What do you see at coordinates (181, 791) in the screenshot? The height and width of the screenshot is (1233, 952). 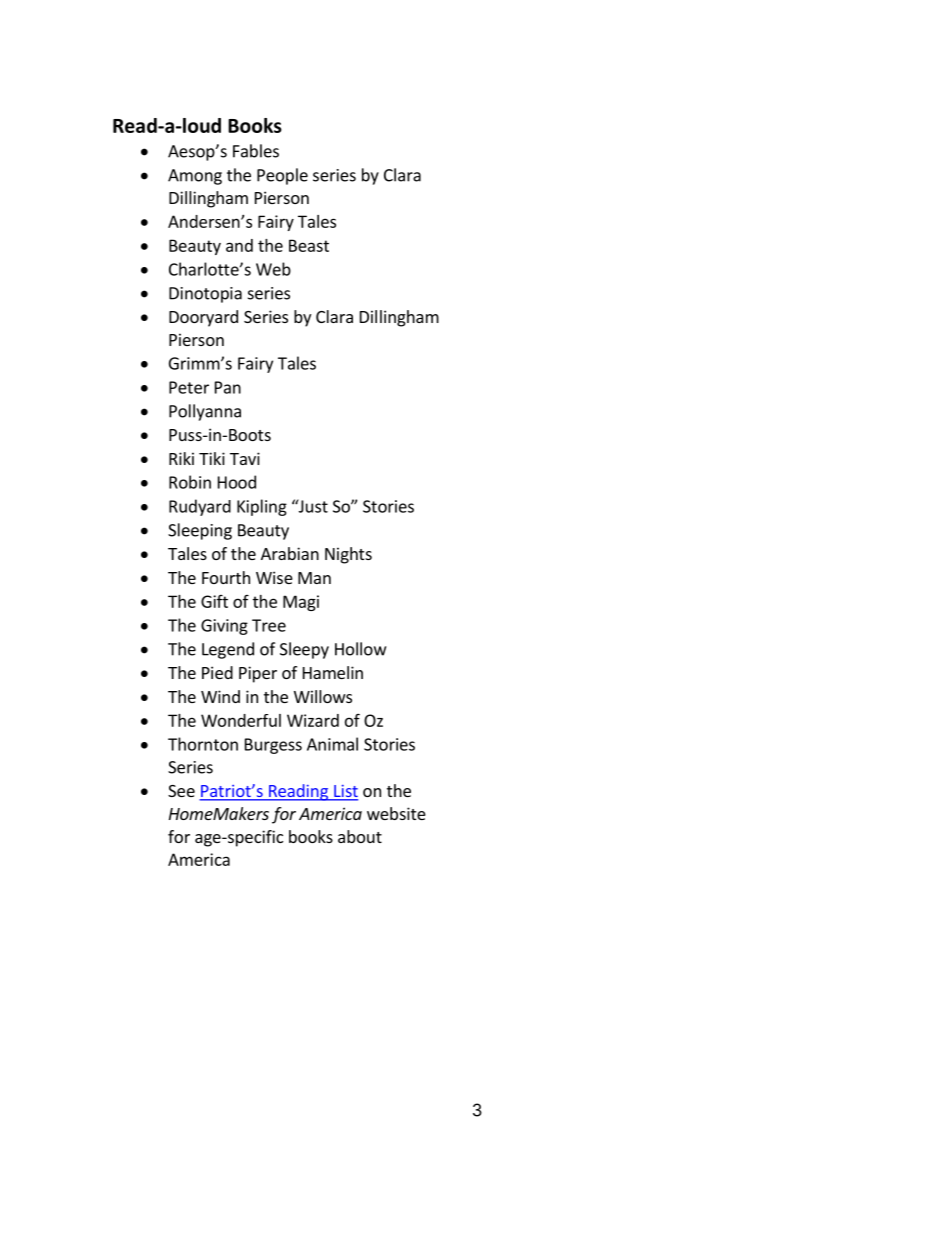 I see `See` at bounding box center [181, 791].
